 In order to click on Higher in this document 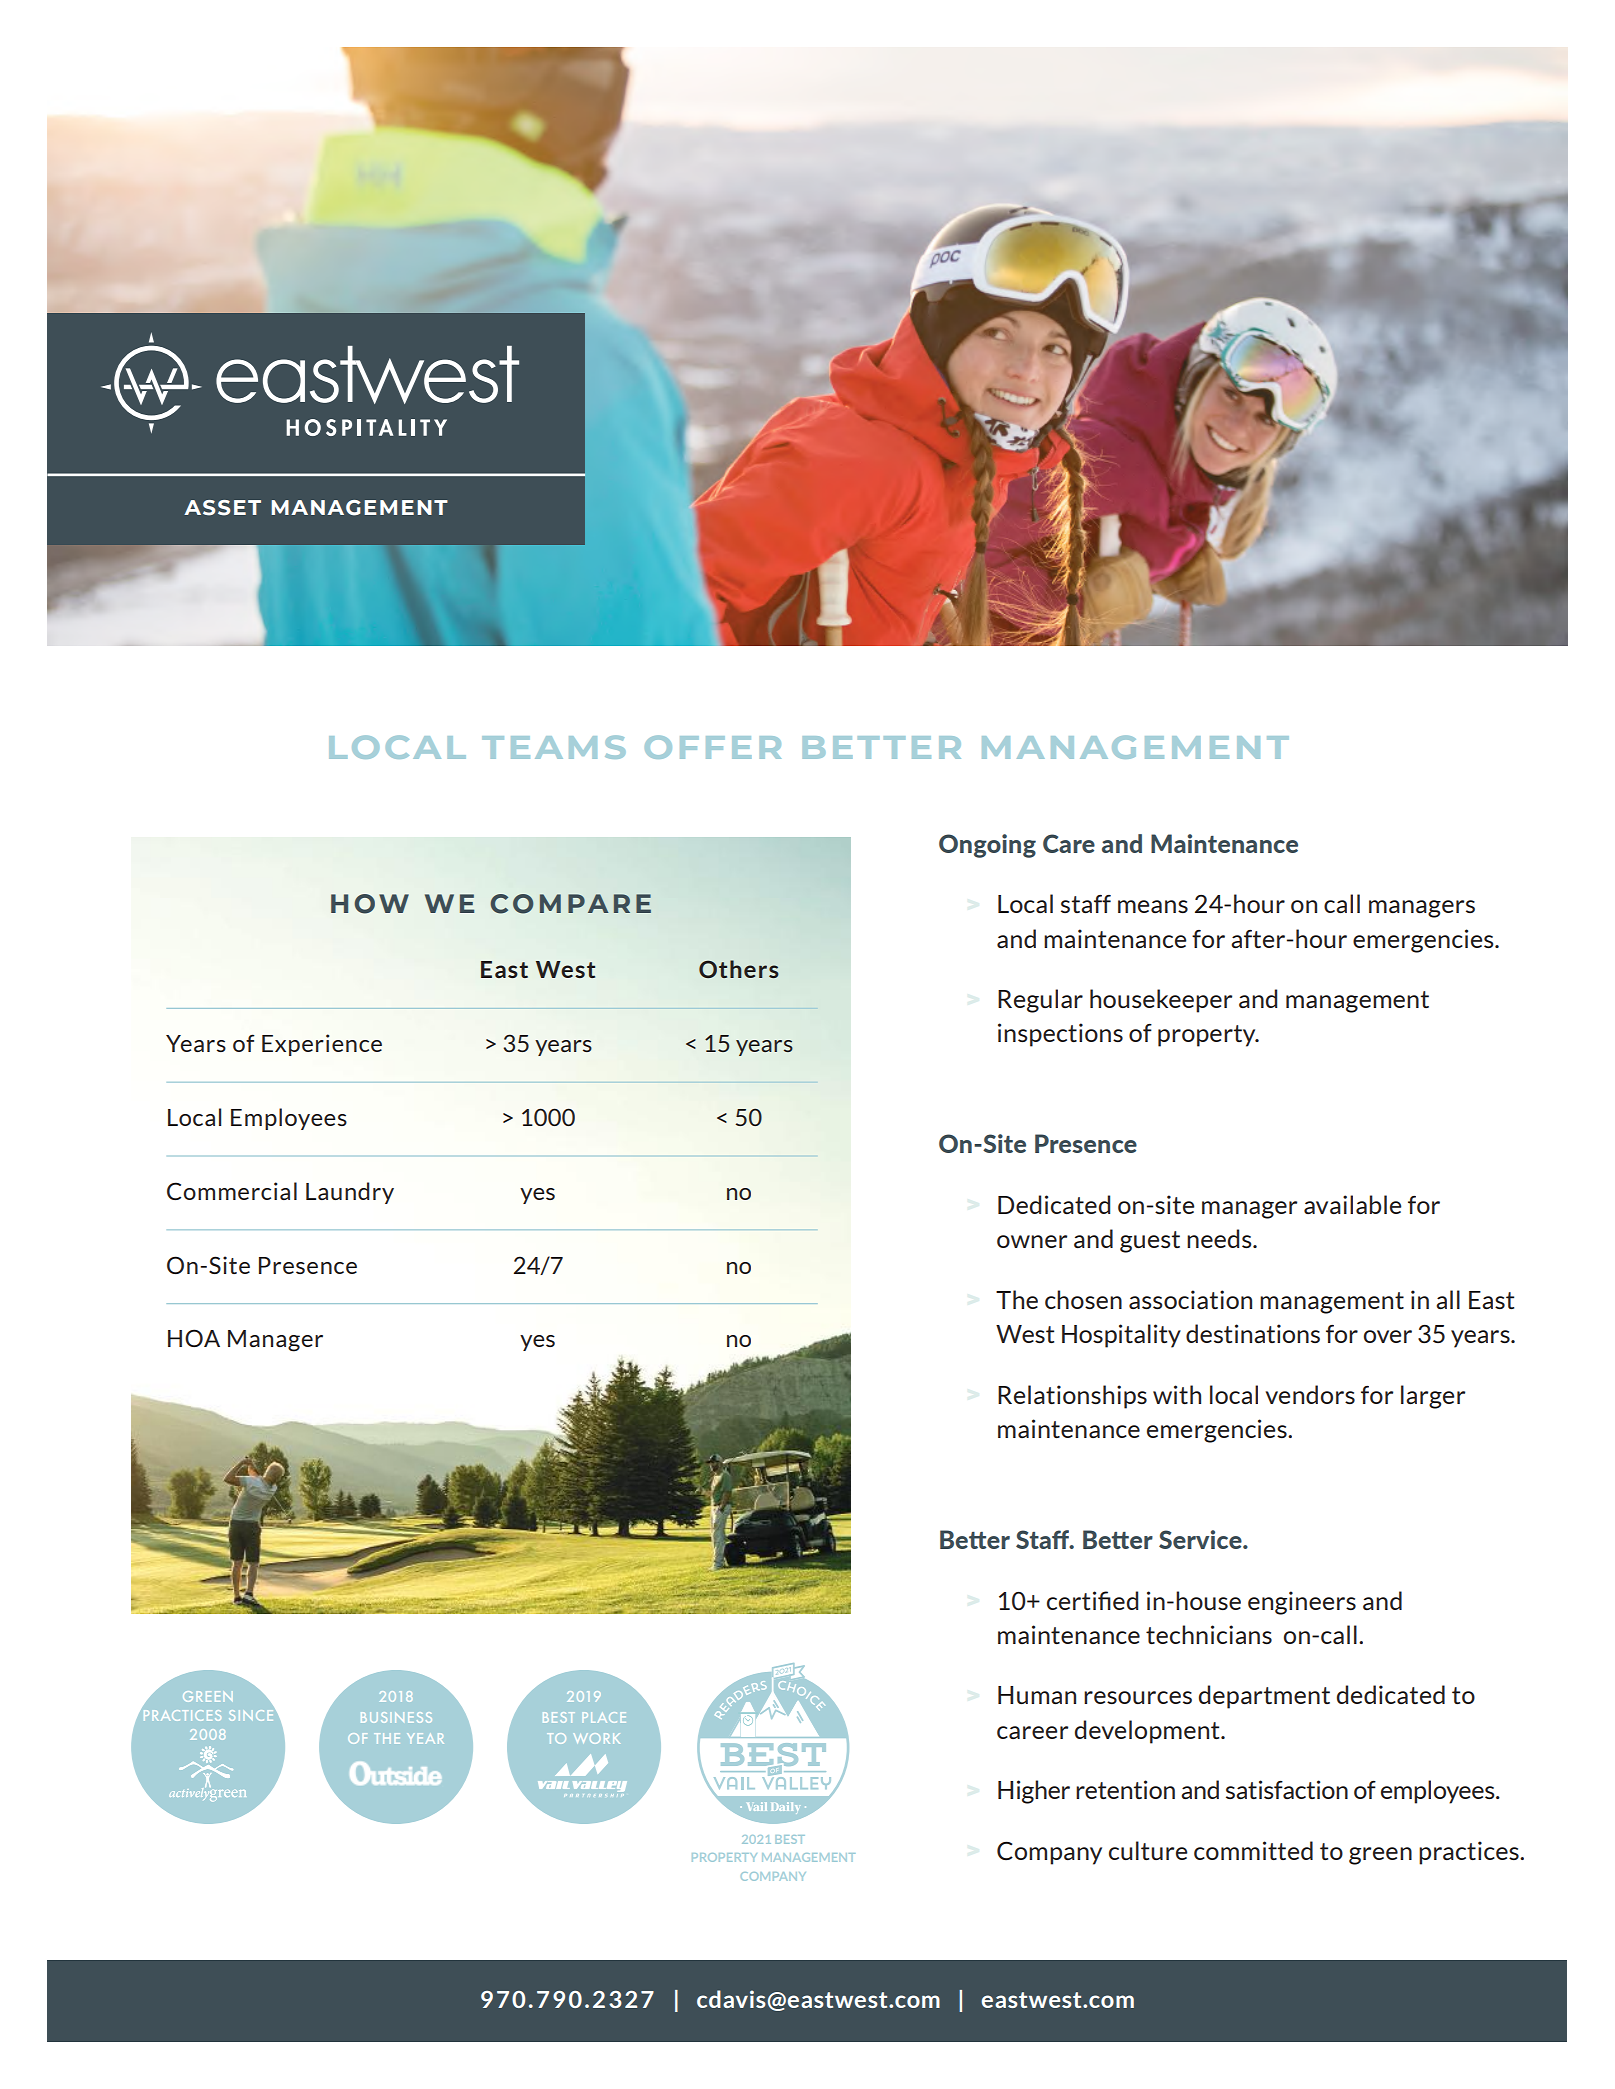, I will do `click(1034, 1792)`.
